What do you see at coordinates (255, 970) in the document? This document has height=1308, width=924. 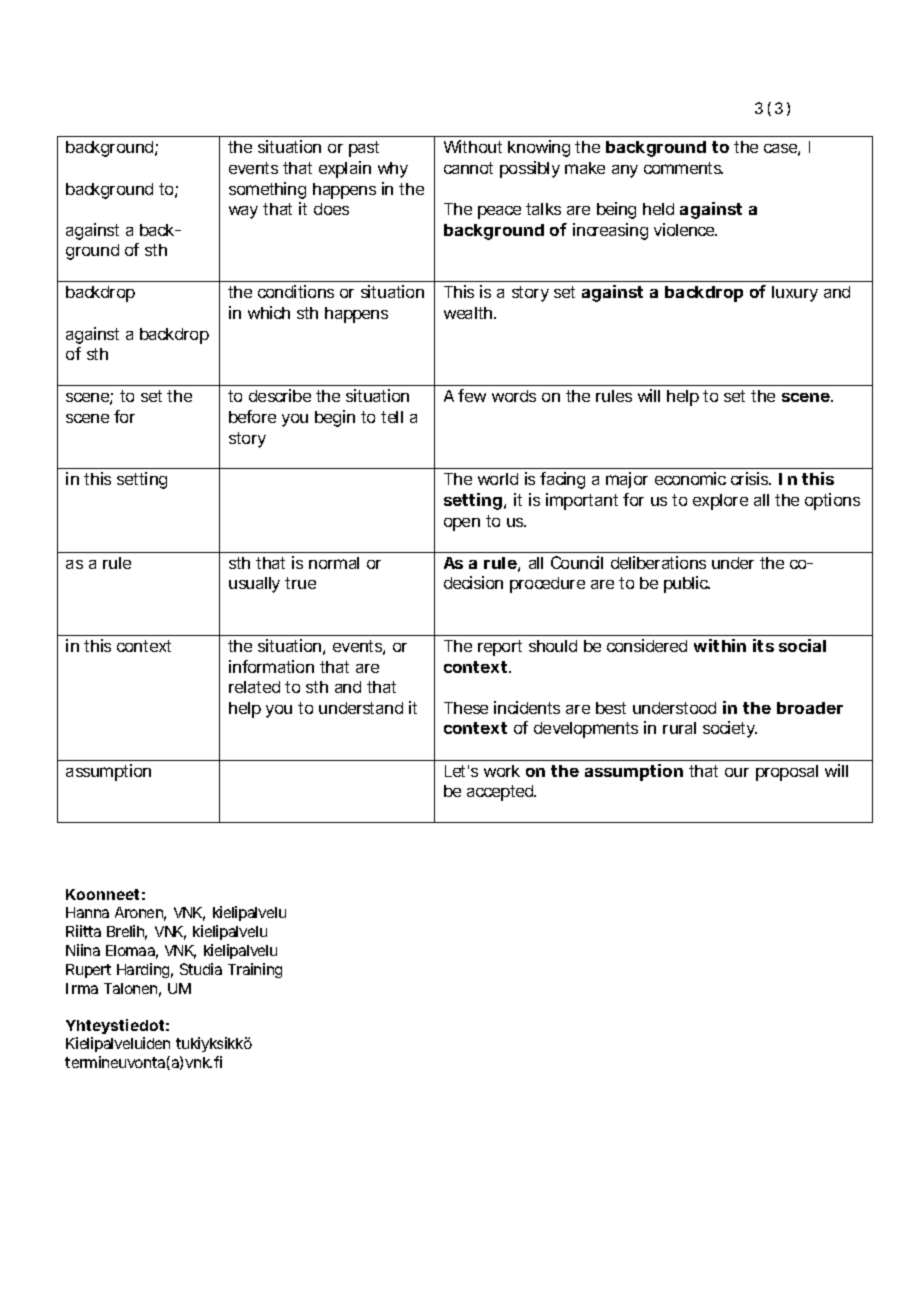 I see `Training` at bounding box center [255, 970].
